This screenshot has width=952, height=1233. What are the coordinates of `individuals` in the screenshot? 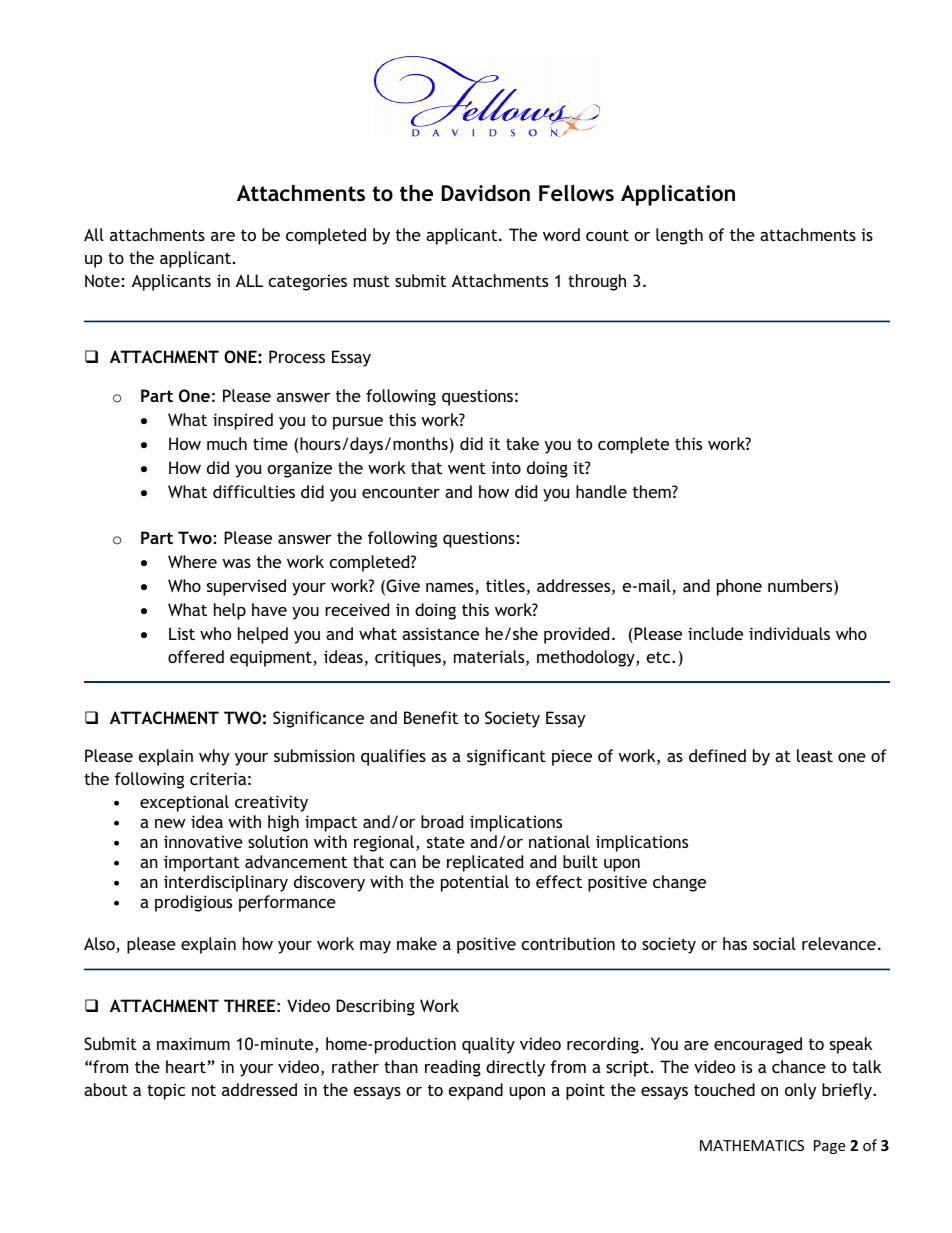 It's located at (789, 633).
